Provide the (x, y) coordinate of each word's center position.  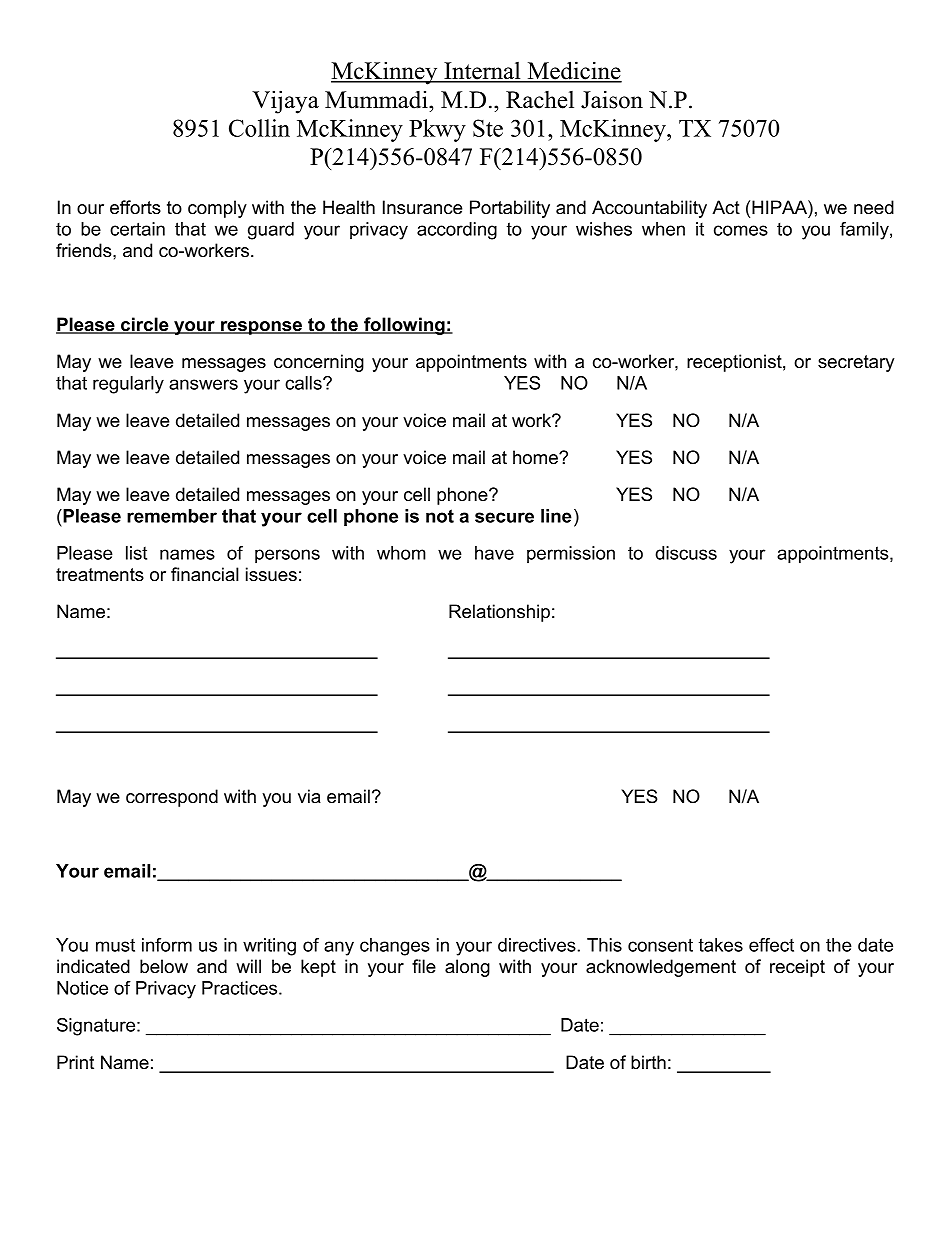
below (164, 966)
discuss (686, 553)
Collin (259, 128)
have (494, 553)
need (874, 207)
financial (205, 574)
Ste (488, 128)
